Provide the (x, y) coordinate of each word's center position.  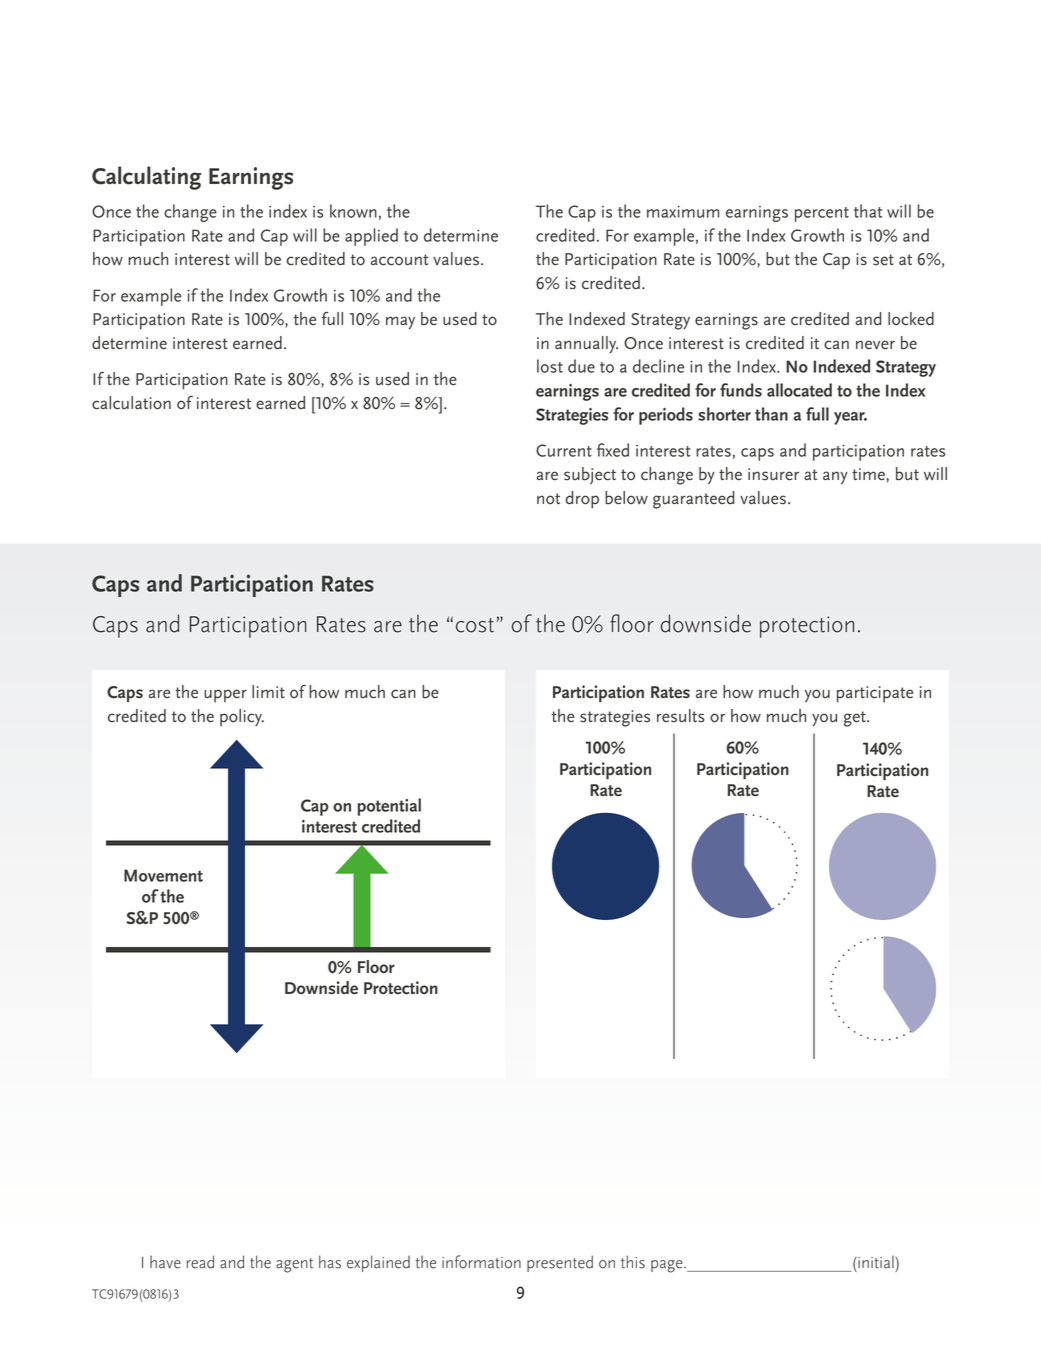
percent (822, 214)
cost (475, 625)
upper (225, 696)
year (850, 418)
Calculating (146, 178)
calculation (131, 403)
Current (564, 450)
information (481, 1262)
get (856, 719)
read (200, 1262)
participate (875, 694)
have (165, 1262)
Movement (163, 875)
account (400, 260)
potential (389, 807)
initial (876, 1262)
